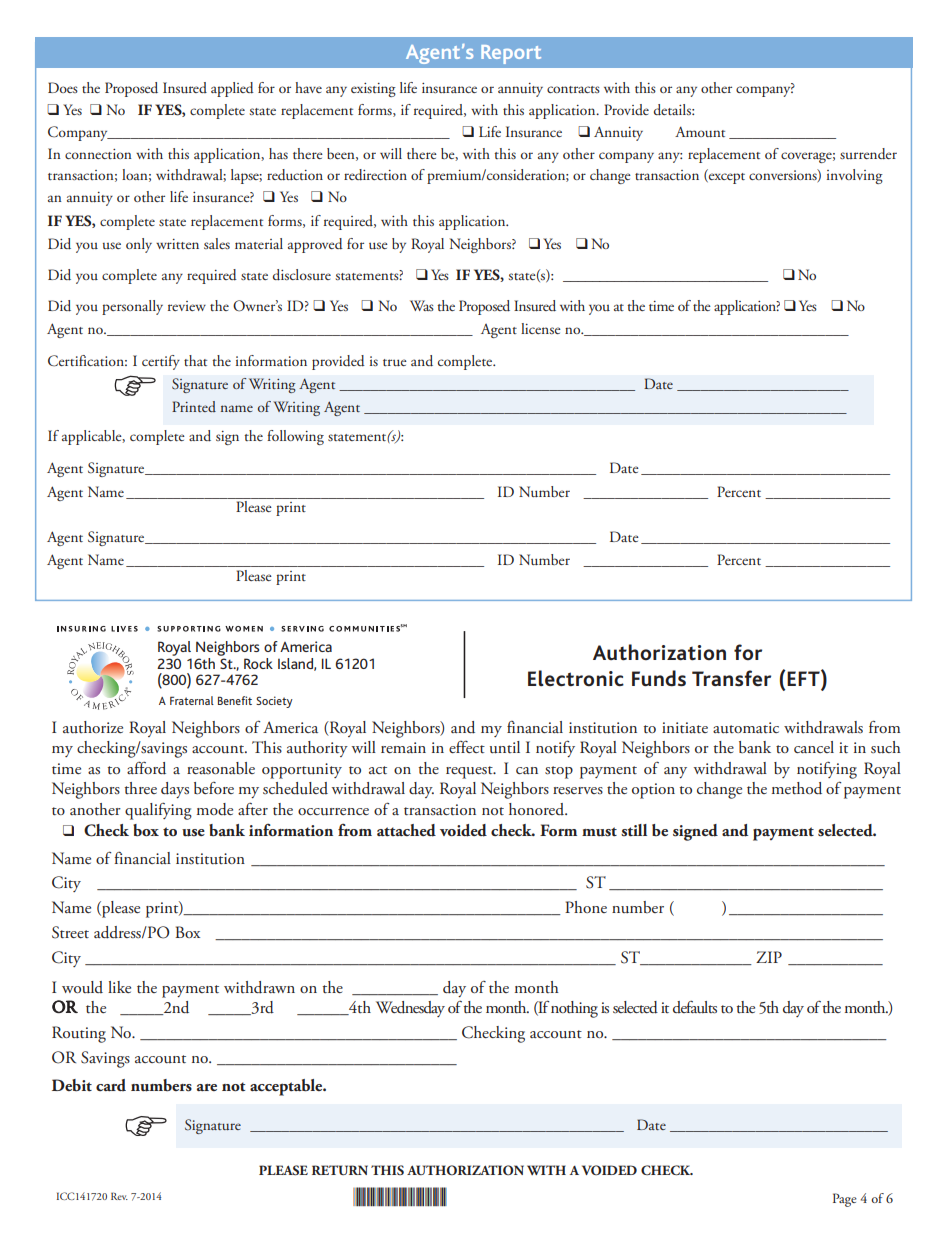 The height and width of the screenshot is (1233, 952). I want to click on Electronic, so click(576, 678).
